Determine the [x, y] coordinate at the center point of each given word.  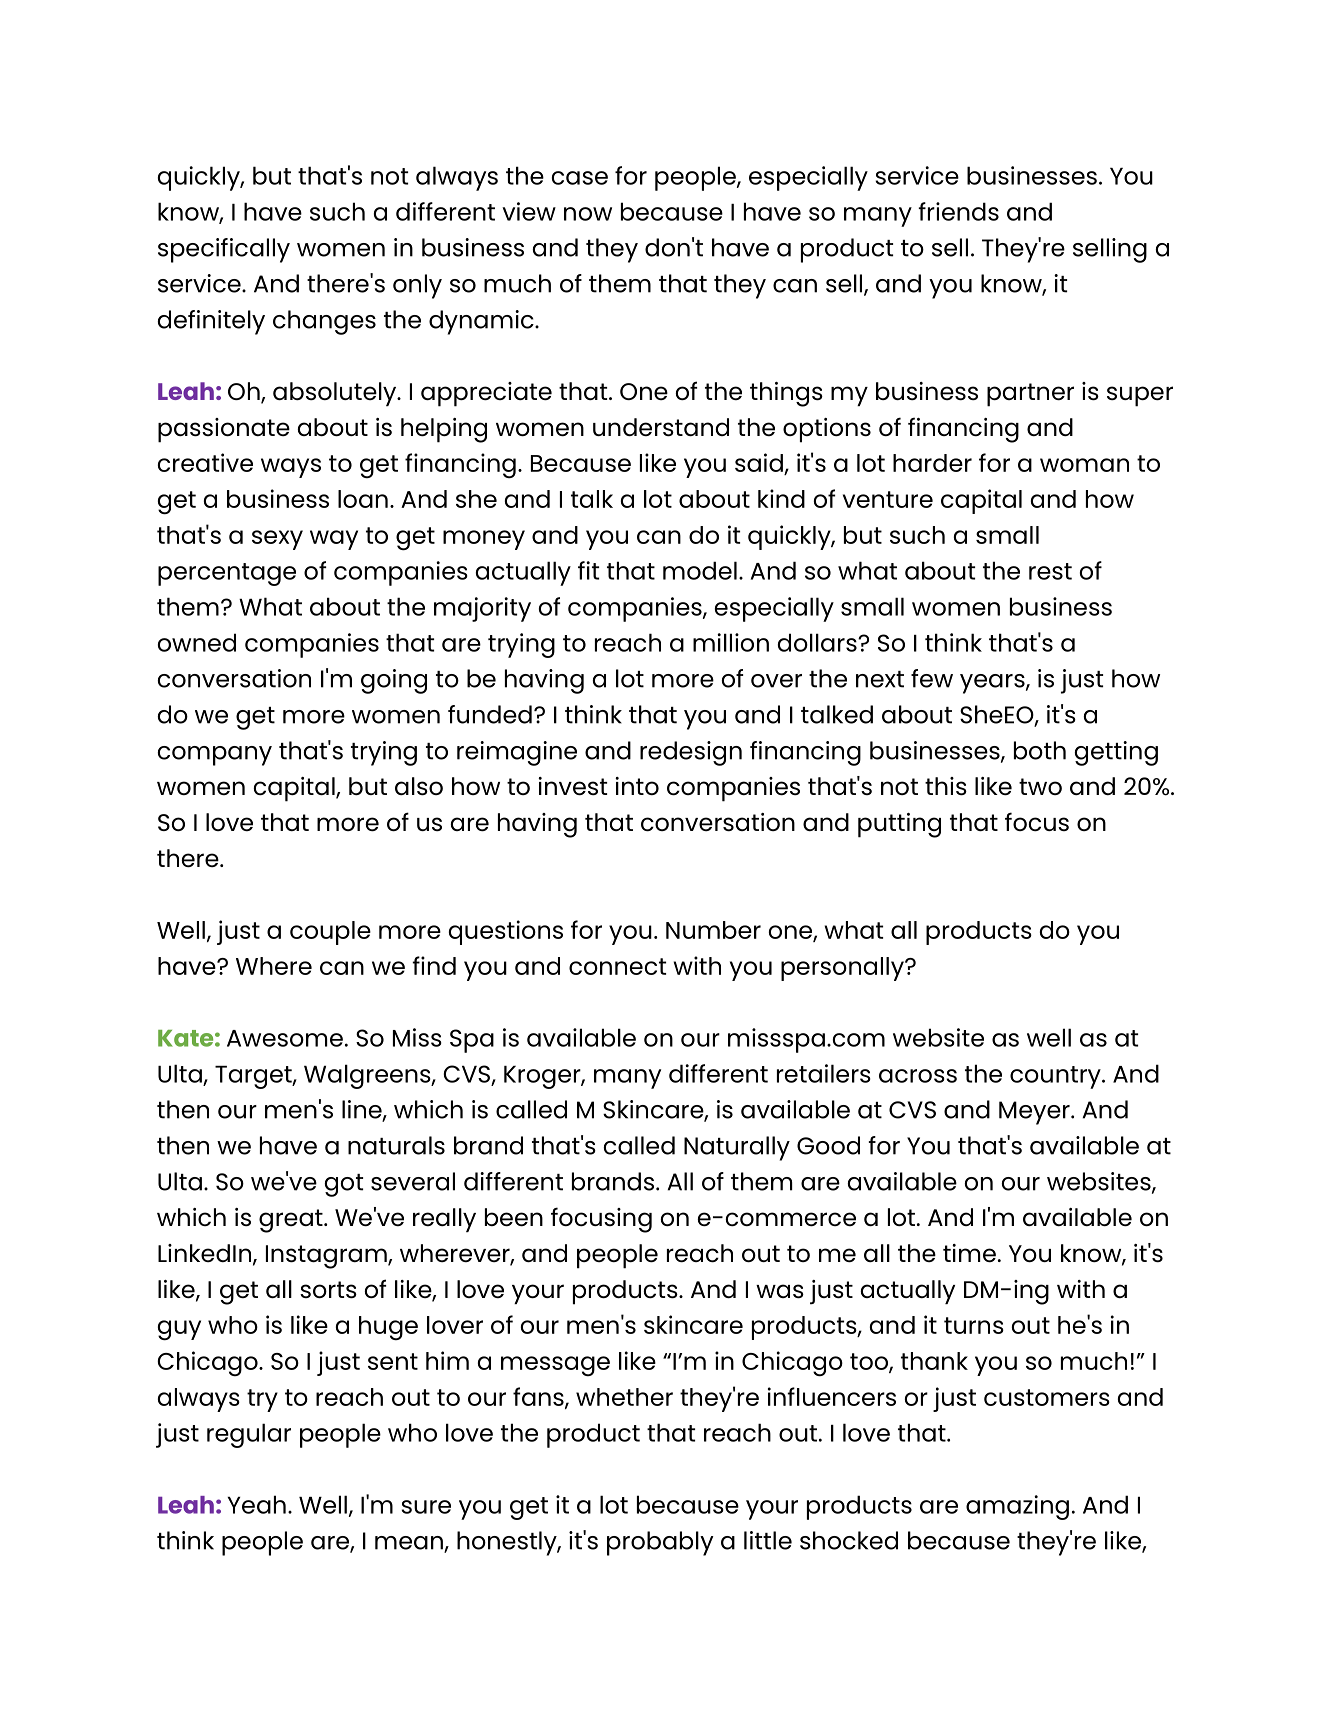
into [637, 786]
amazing [1017, 1507]
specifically [224, 250]
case [580, 178]
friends [958, 211]
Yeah [256, 1504]
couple [330, 933]
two [1040, 786]
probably [660, 1543]
